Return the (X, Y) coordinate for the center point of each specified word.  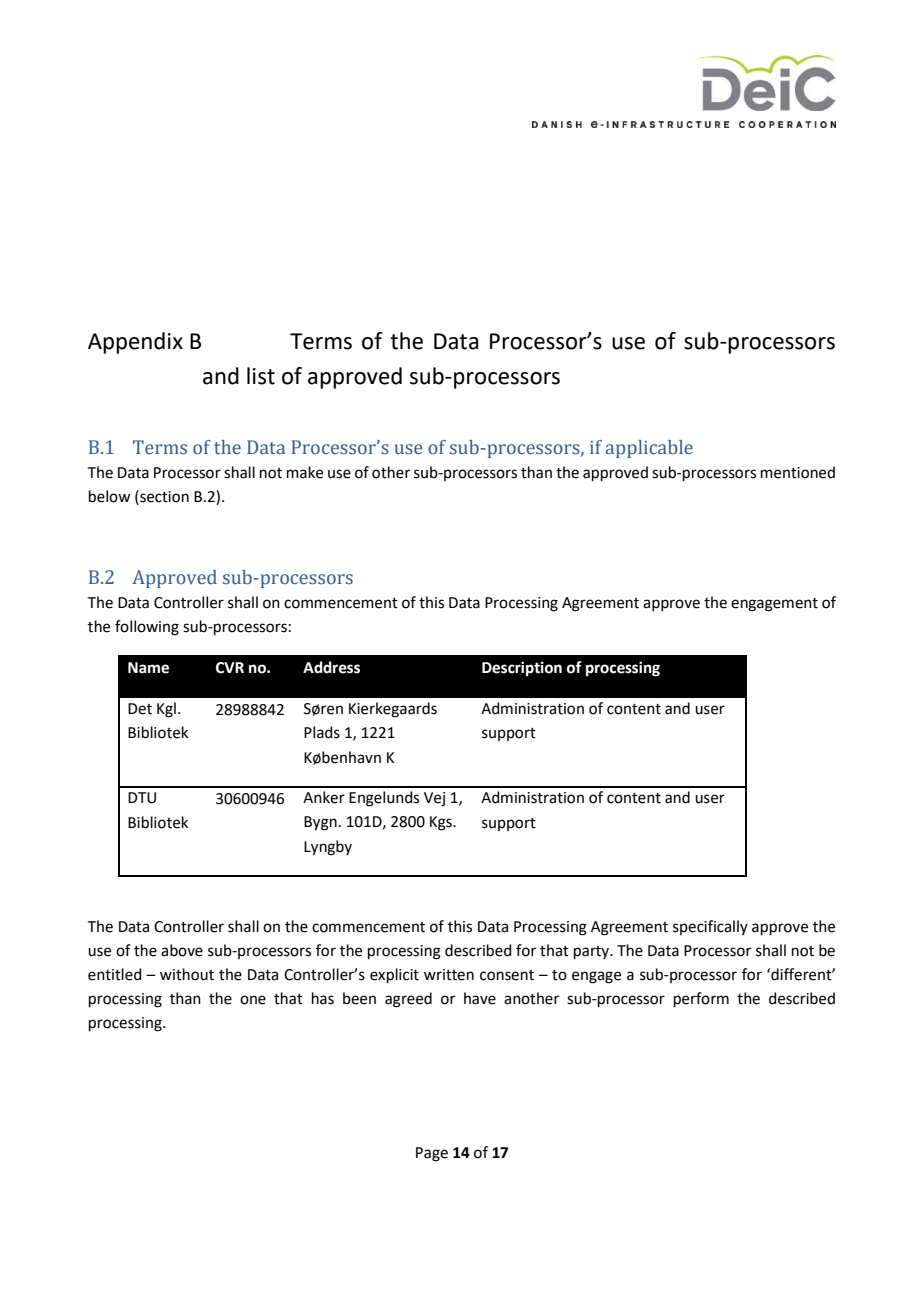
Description (522, 669)
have (480, 998)
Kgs (442, 823)
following (147, 628)
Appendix (135, 343)
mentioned (798, 472)
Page (432, 1154)
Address (331, 667)
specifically (710, 927)
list (261, 376)
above (182, 950)
